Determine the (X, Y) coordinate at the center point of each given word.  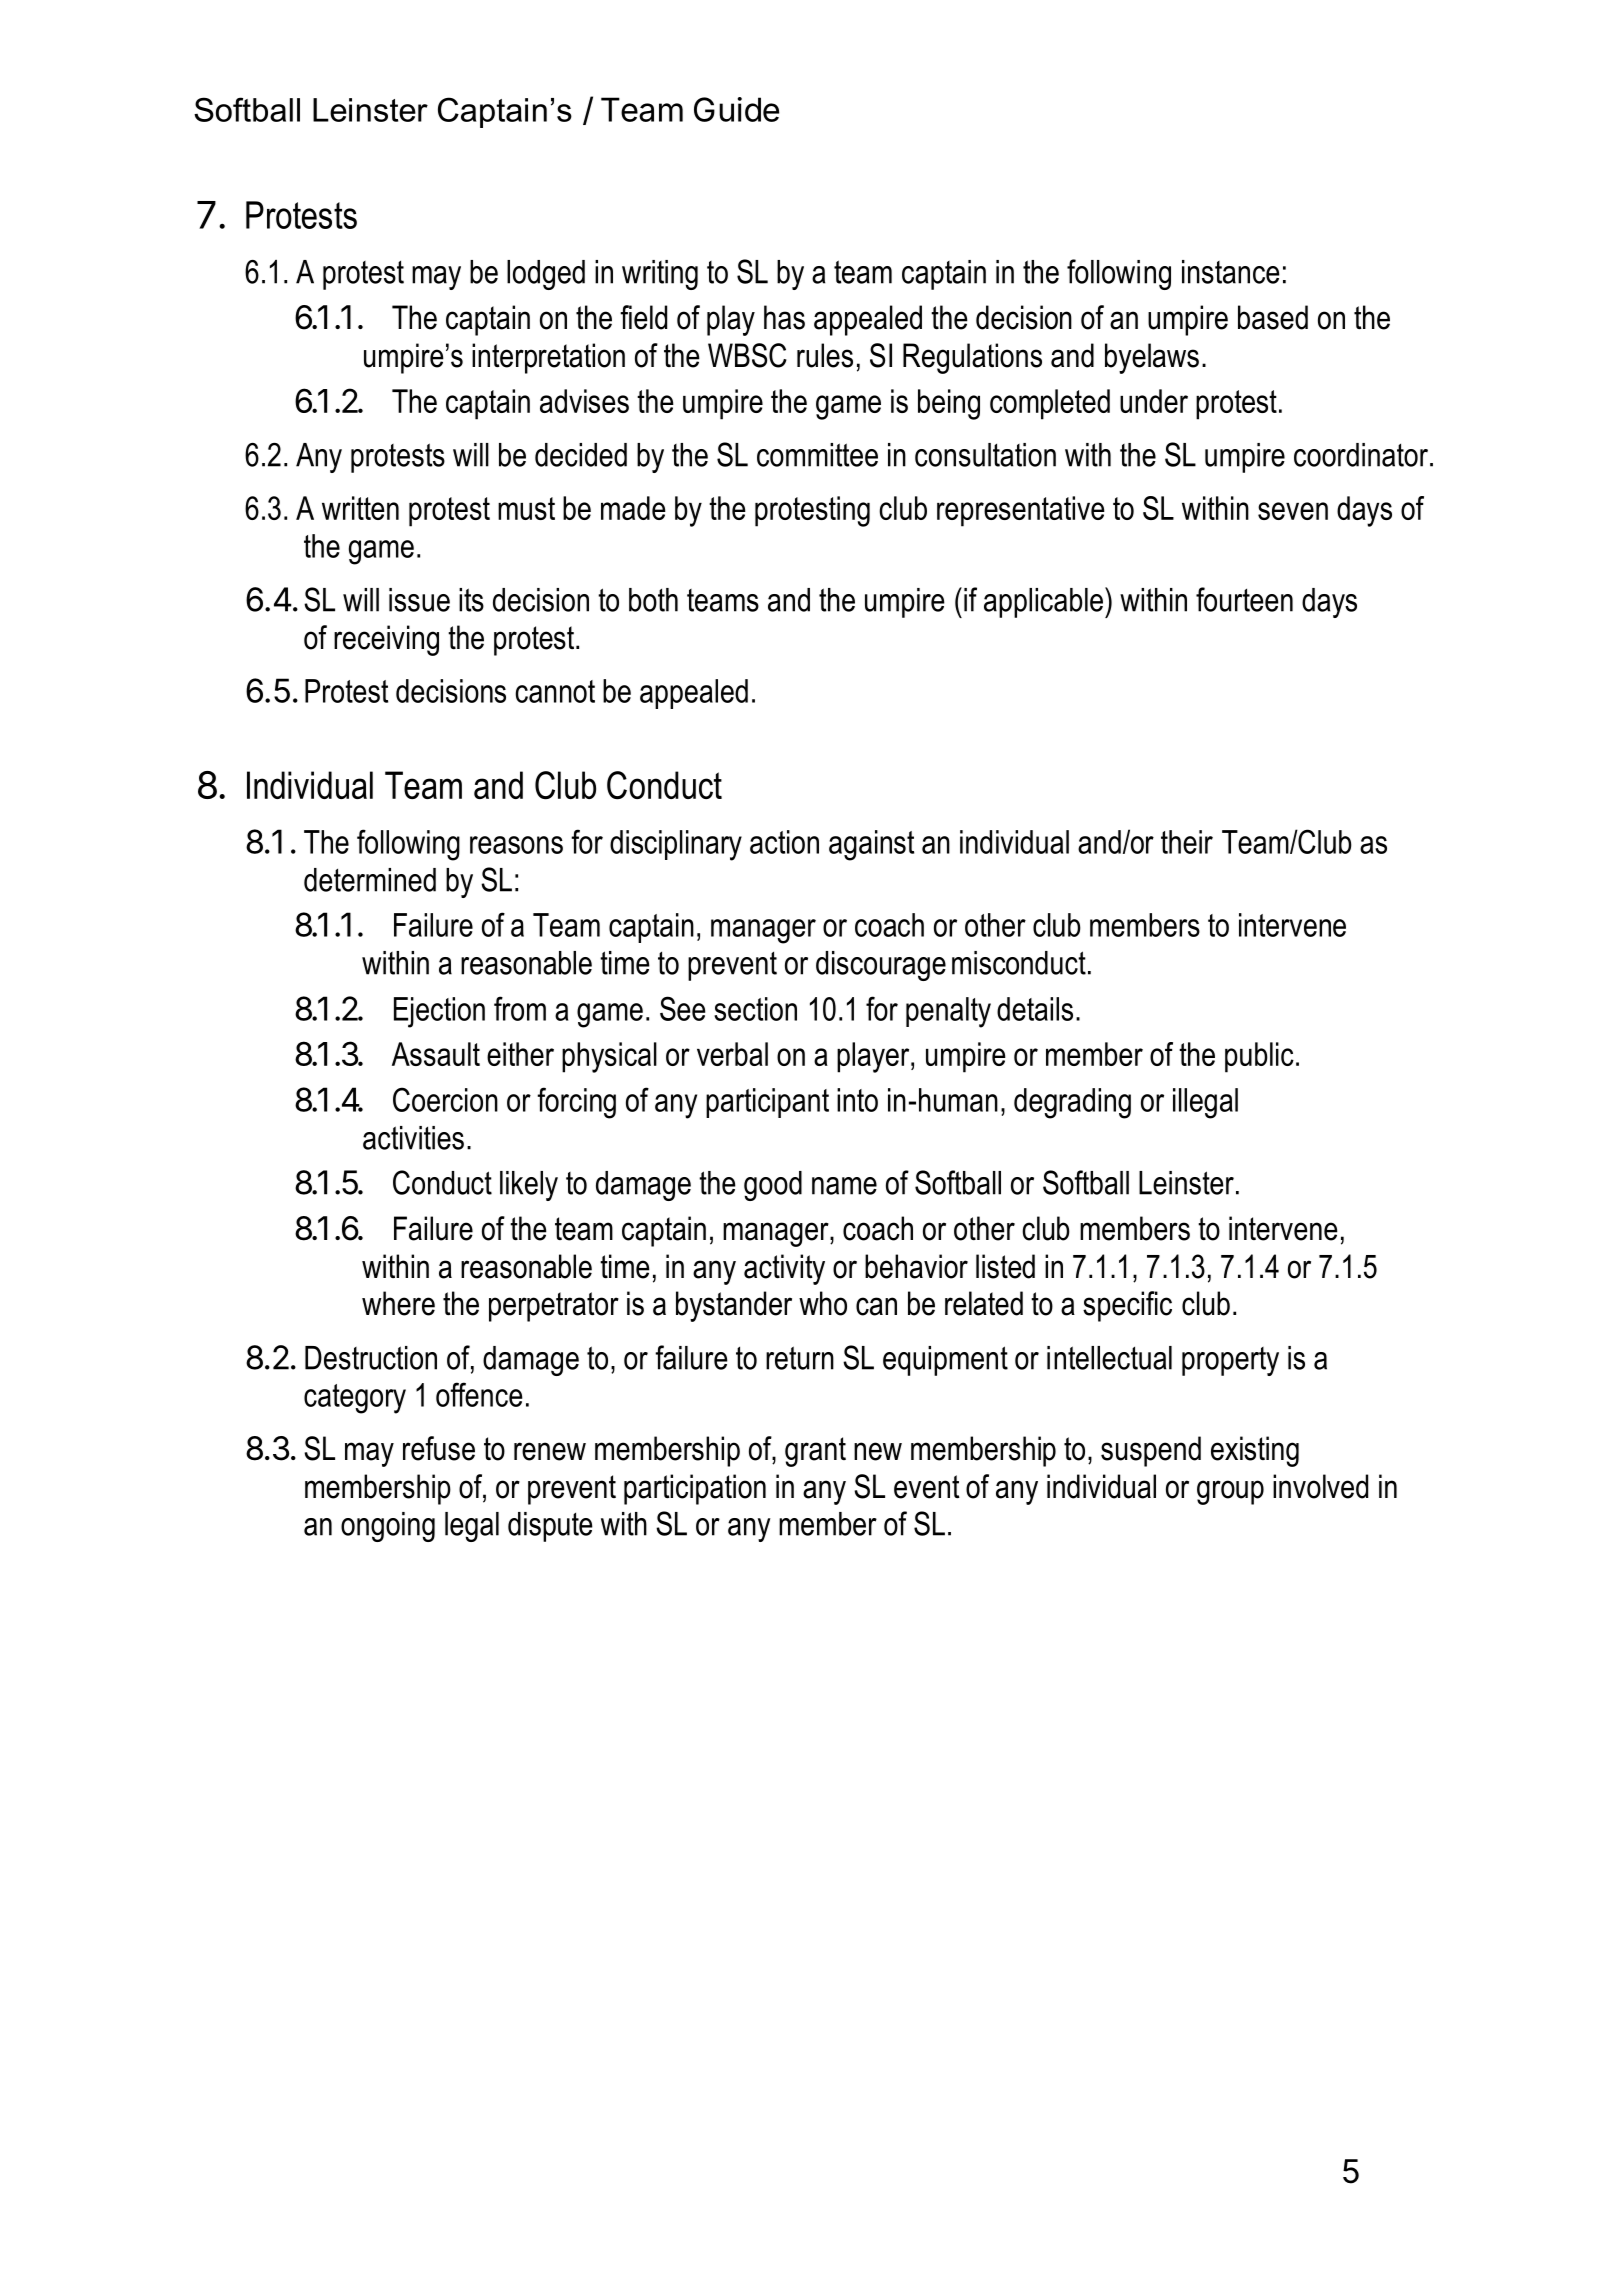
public (1259, 1057)
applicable (1045, 602)
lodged (546, 275)
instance (1231, 272)
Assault (436, 1054)
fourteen (1244, 599)
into (857, 1100)
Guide (736, 109)
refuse (439, 1448)
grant (815, 1452)
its (471, 600)
